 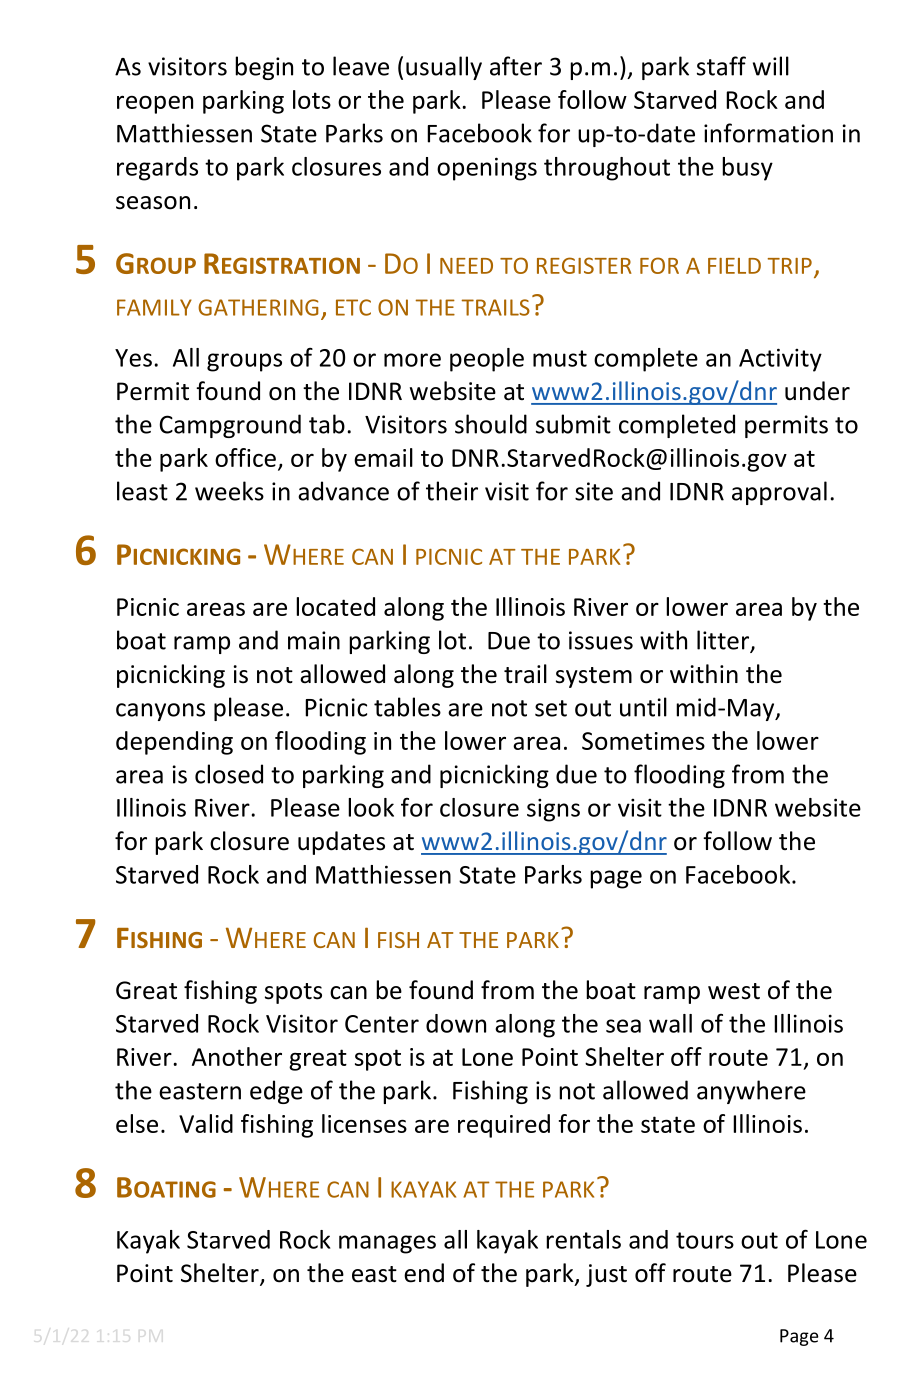 What do you see at coordinates (487, 360) in the screenshot?
I see `people` at bounding box center [487, 360].
